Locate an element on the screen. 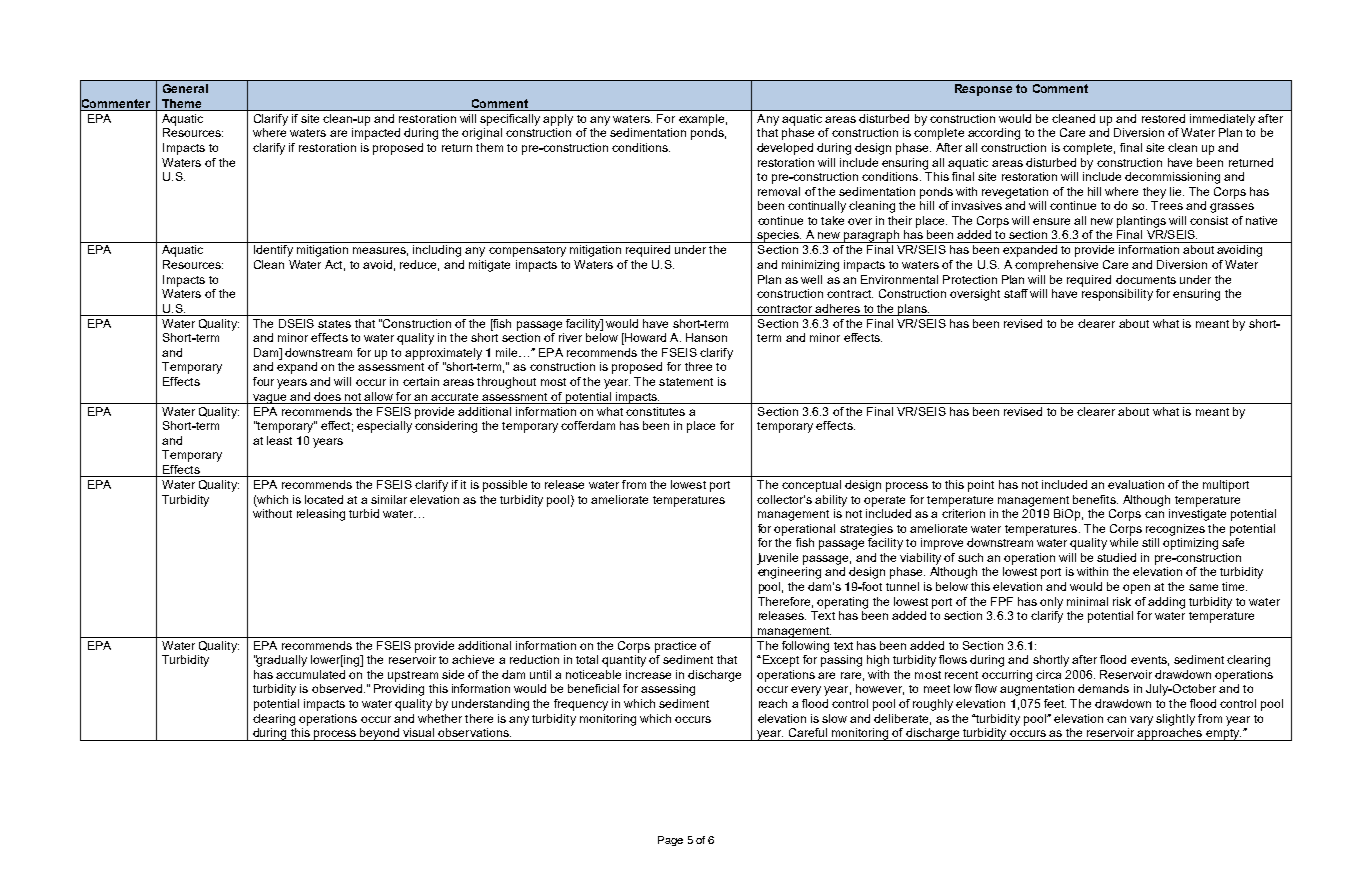  restored is located at coordinates (1163, 118).
